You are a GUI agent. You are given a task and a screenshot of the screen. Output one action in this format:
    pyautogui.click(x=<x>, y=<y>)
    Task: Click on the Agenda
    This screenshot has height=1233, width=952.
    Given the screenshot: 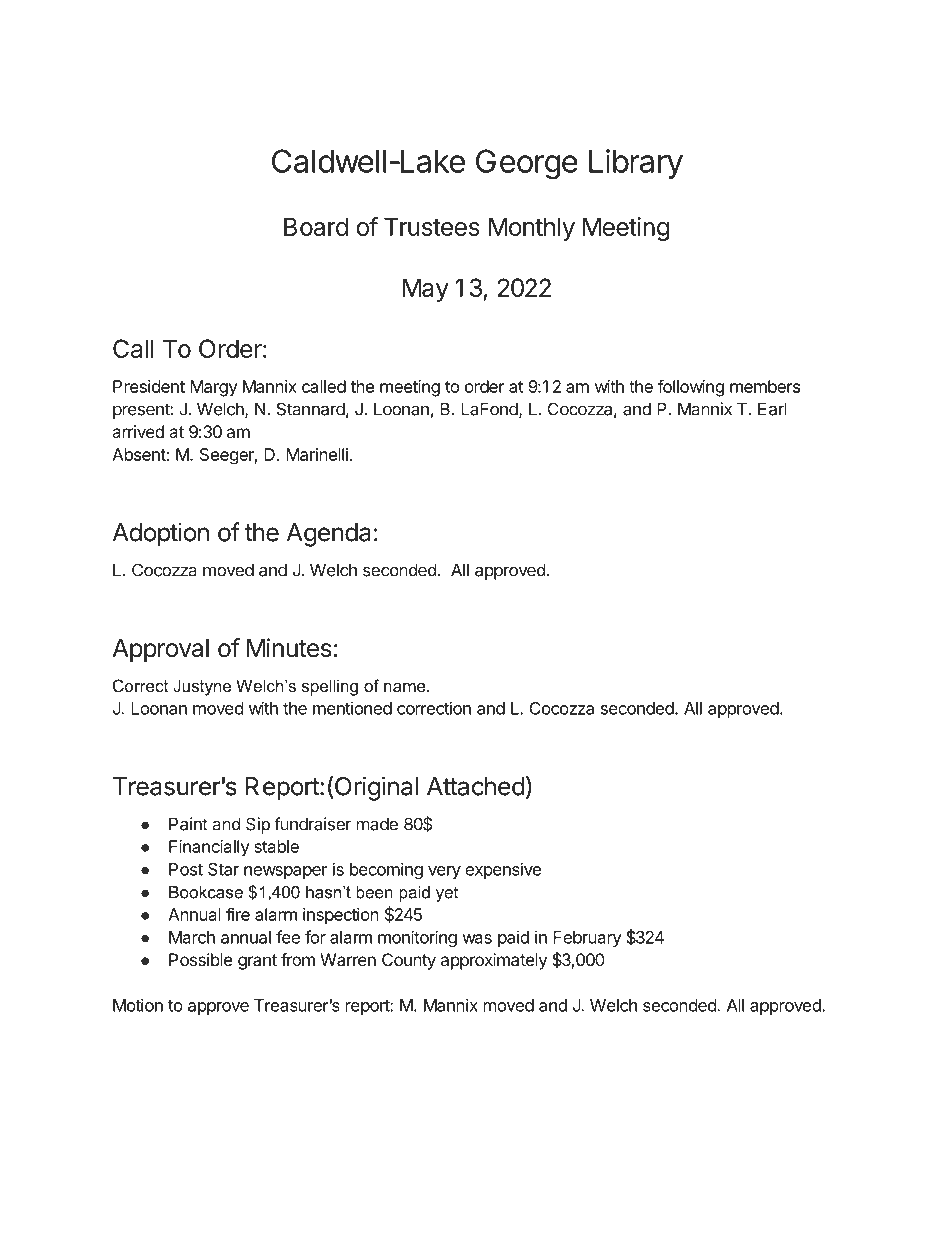 What is the action you would take?
    pyautogui.click(x=329, y=535)
